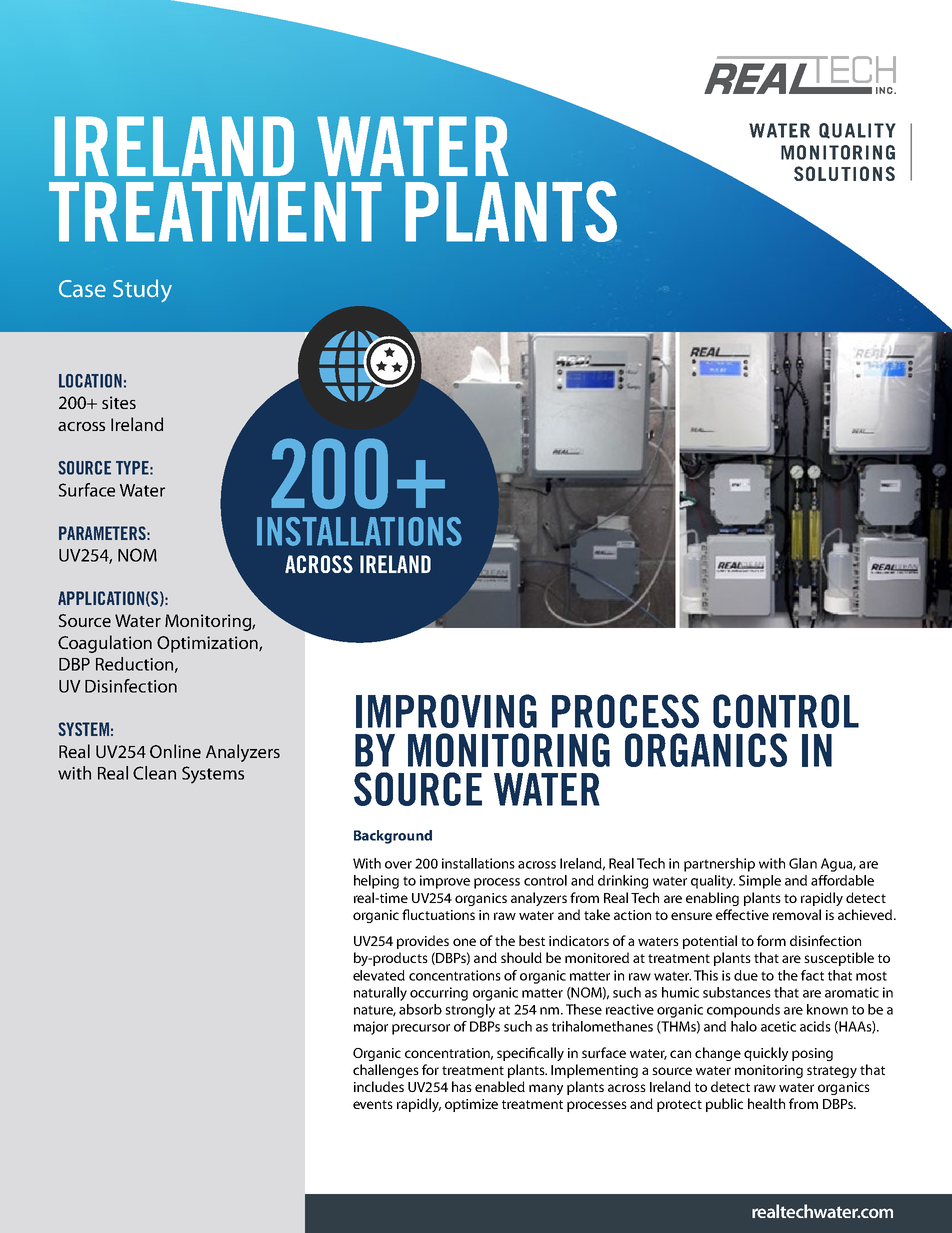  I want to click on Background, so click(393, 837).
